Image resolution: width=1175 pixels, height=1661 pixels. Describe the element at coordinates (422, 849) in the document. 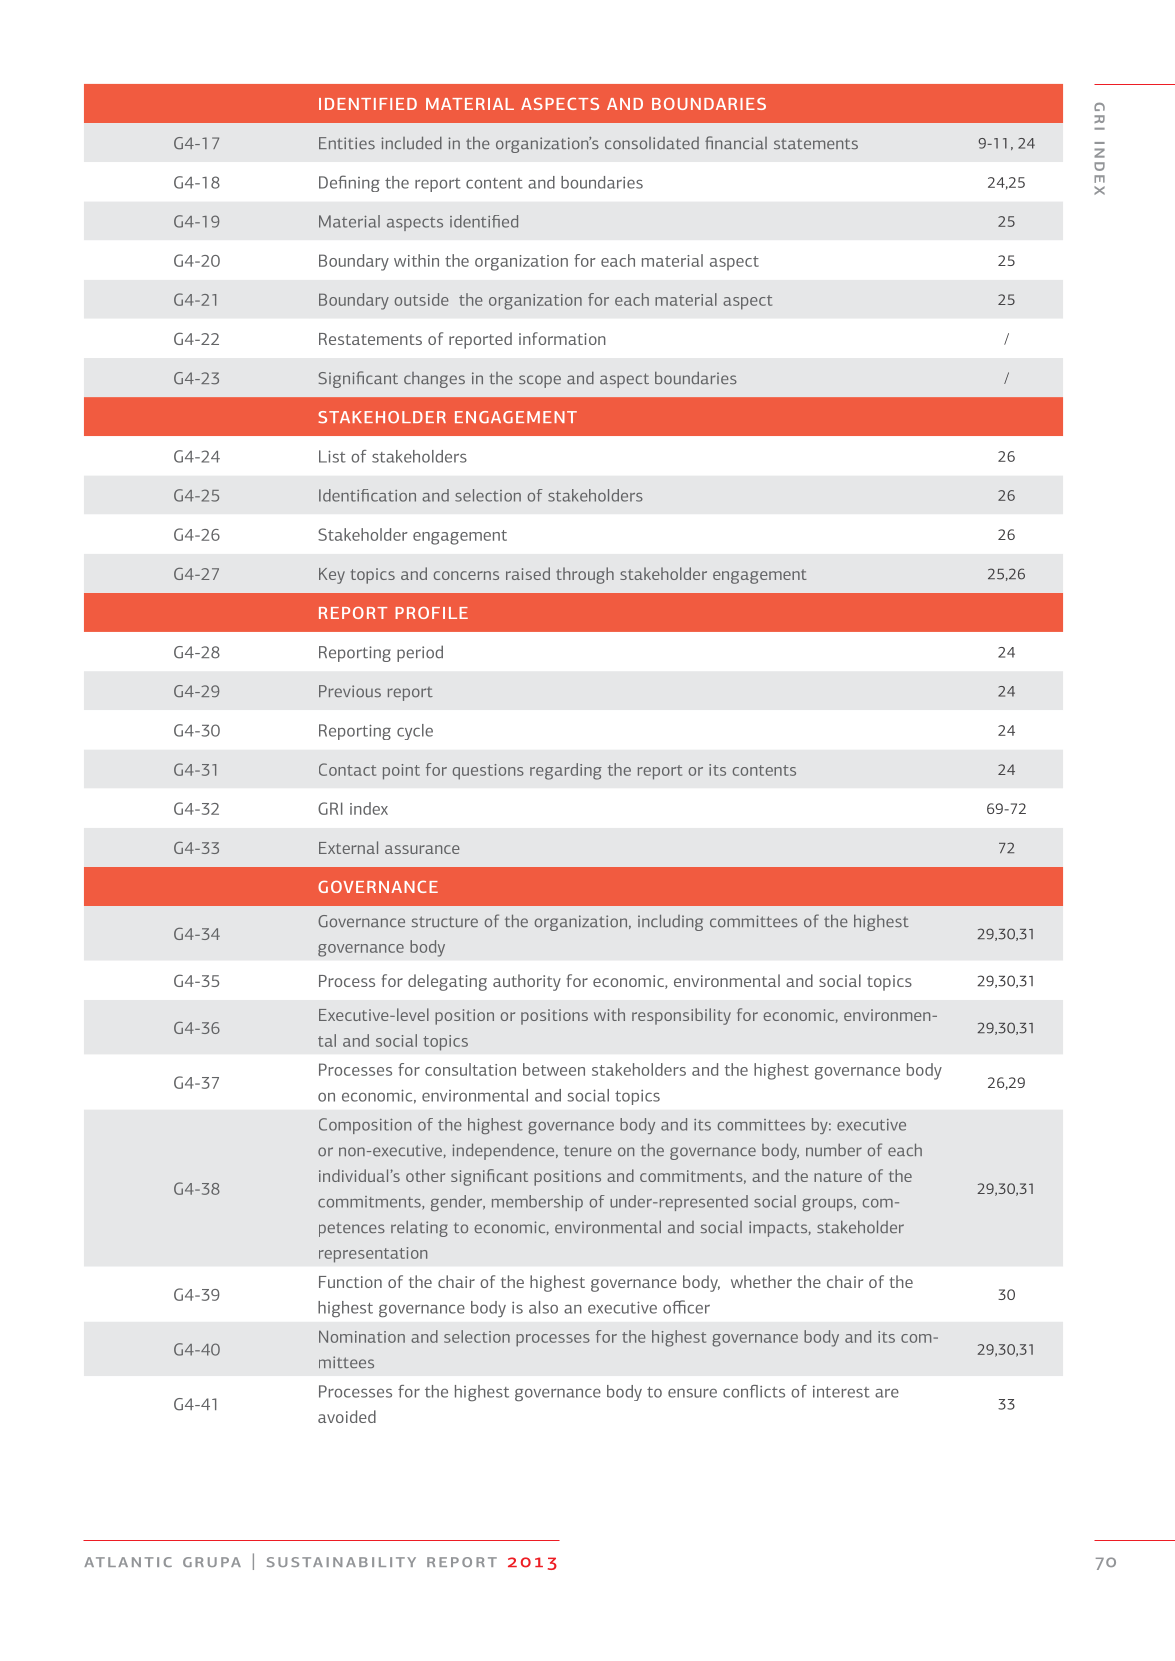

I see `assurance` at that location.
